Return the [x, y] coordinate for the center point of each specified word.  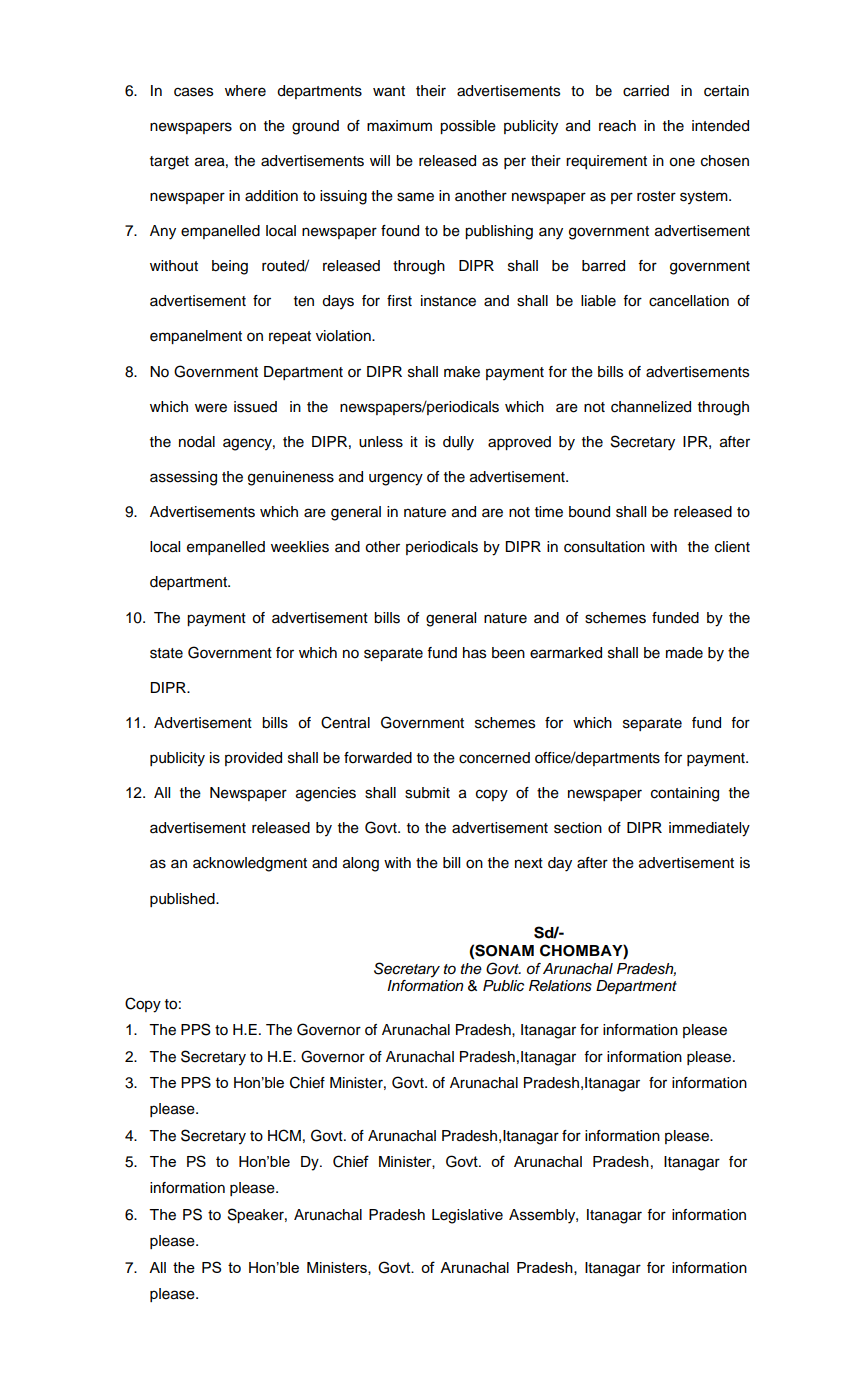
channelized [651, 407]
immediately [709, 829]
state [166, 653]
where [245, 91]
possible [468, 127]
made [684, 653]
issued [255, 407]
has [474, 653]
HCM [284, 1135]
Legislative [467, 1216]
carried [646, 91]
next [529, 863]
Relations [560, 986]
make [462, 372]
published [183, 900]
